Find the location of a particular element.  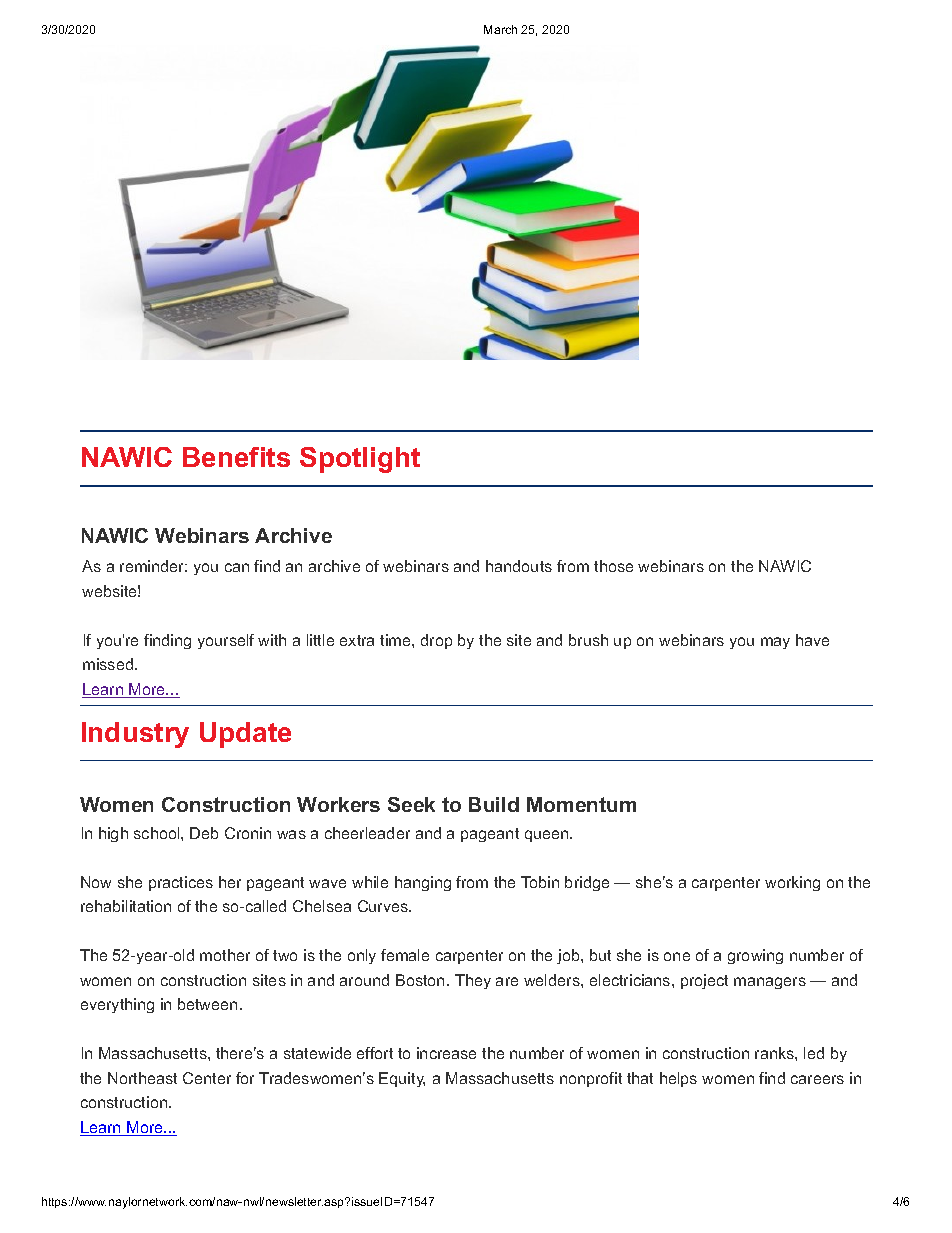

handouts is located at coordinates (519, 566).
